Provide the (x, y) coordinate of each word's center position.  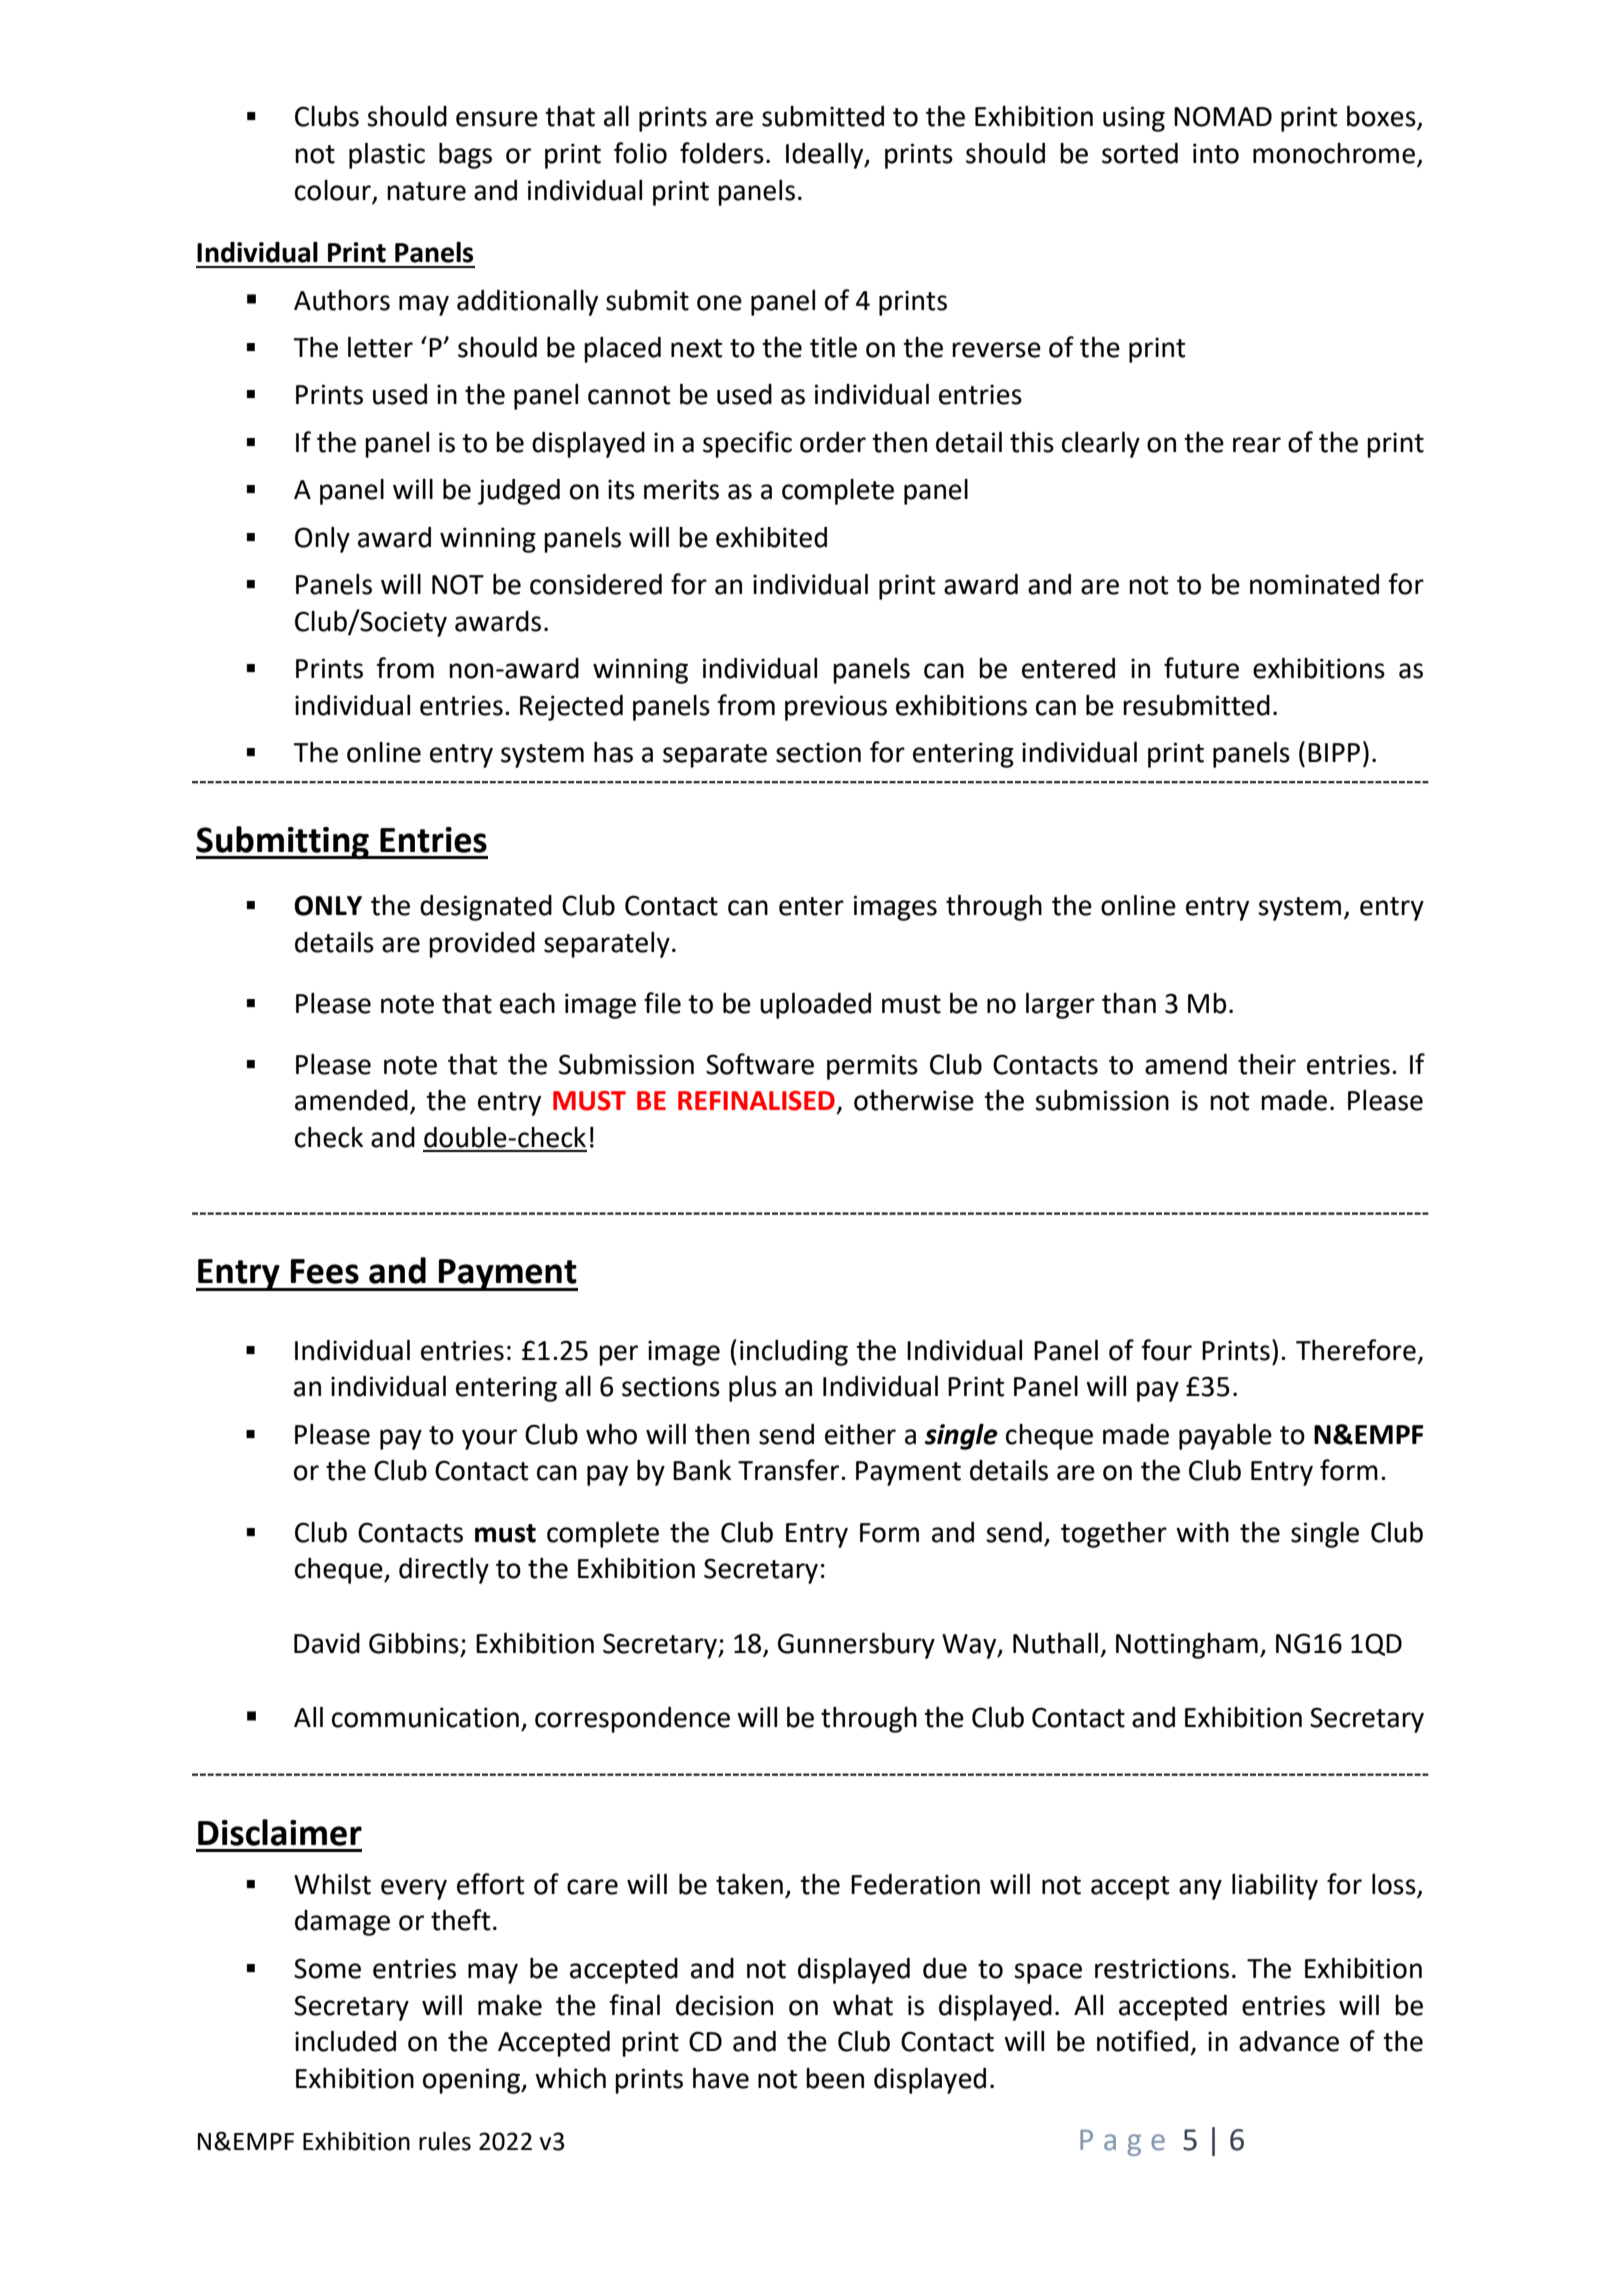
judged (519, 492)
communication (425, 1717)
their (1267, 1064)
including (794, 1353)
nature (426, 191)
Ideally (826, 155)
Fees (325, 1271)
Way (970, 1646)
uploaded (815, 1005)
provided (482, 945)
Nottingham (1187, 1646)
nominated (1314, 584)
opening (473, 2081)
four (1166, 1350)
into (1216, 153)
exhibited (771, 537)
